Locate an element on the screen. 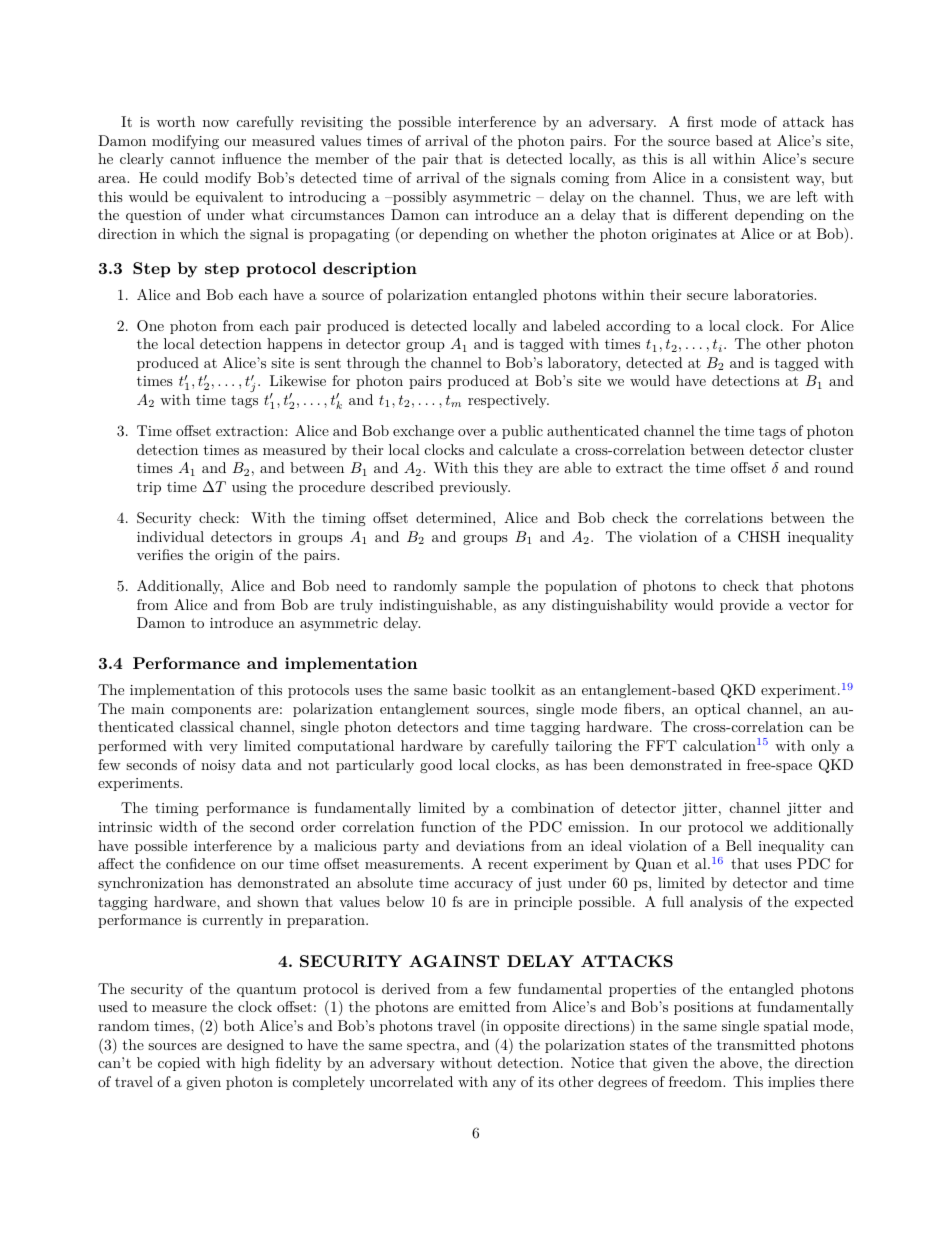  respectively is located at coordinates (508, 401).
